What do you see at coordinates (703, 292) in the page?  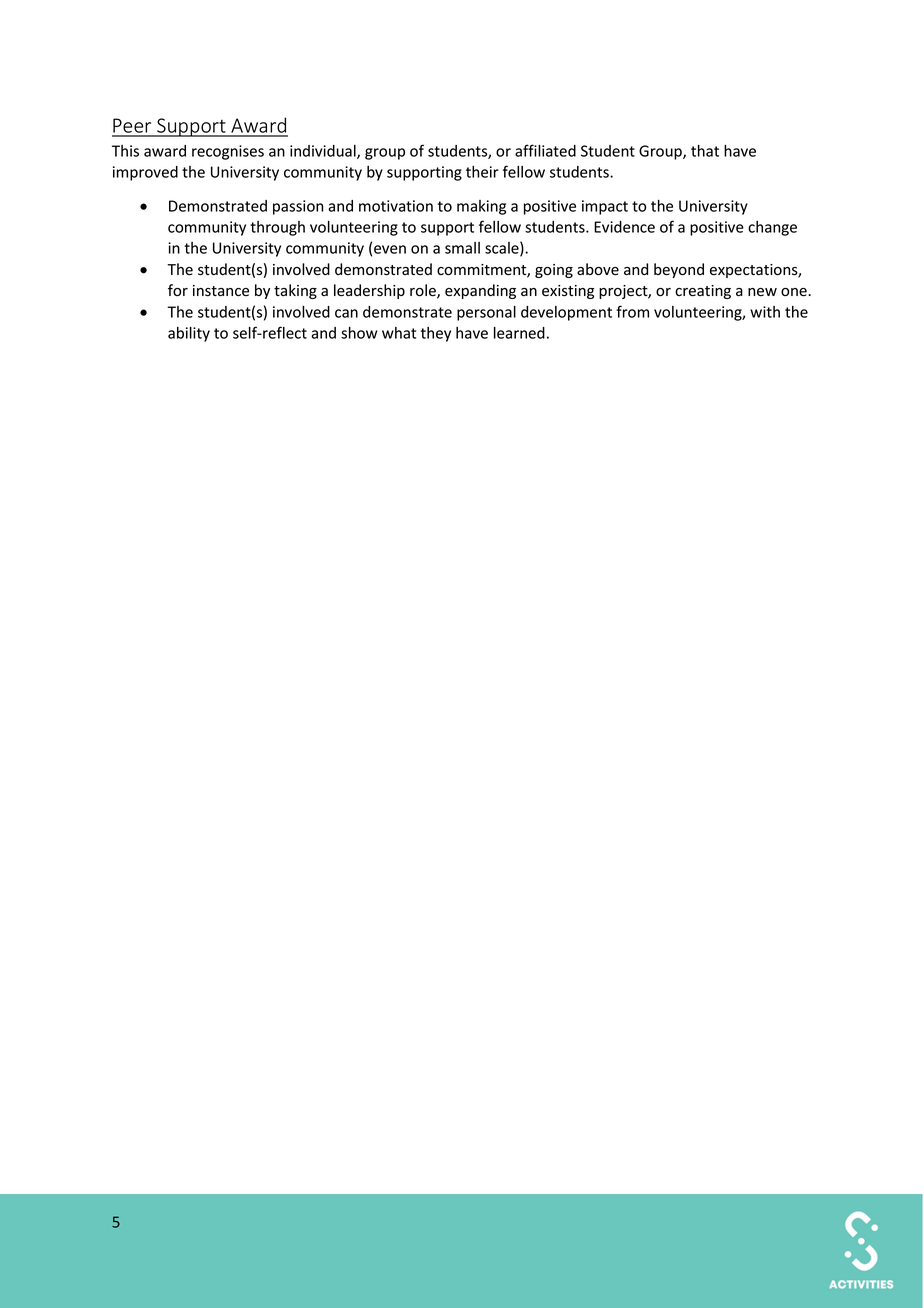 I see `creating` at bounding box center [703, 292].
